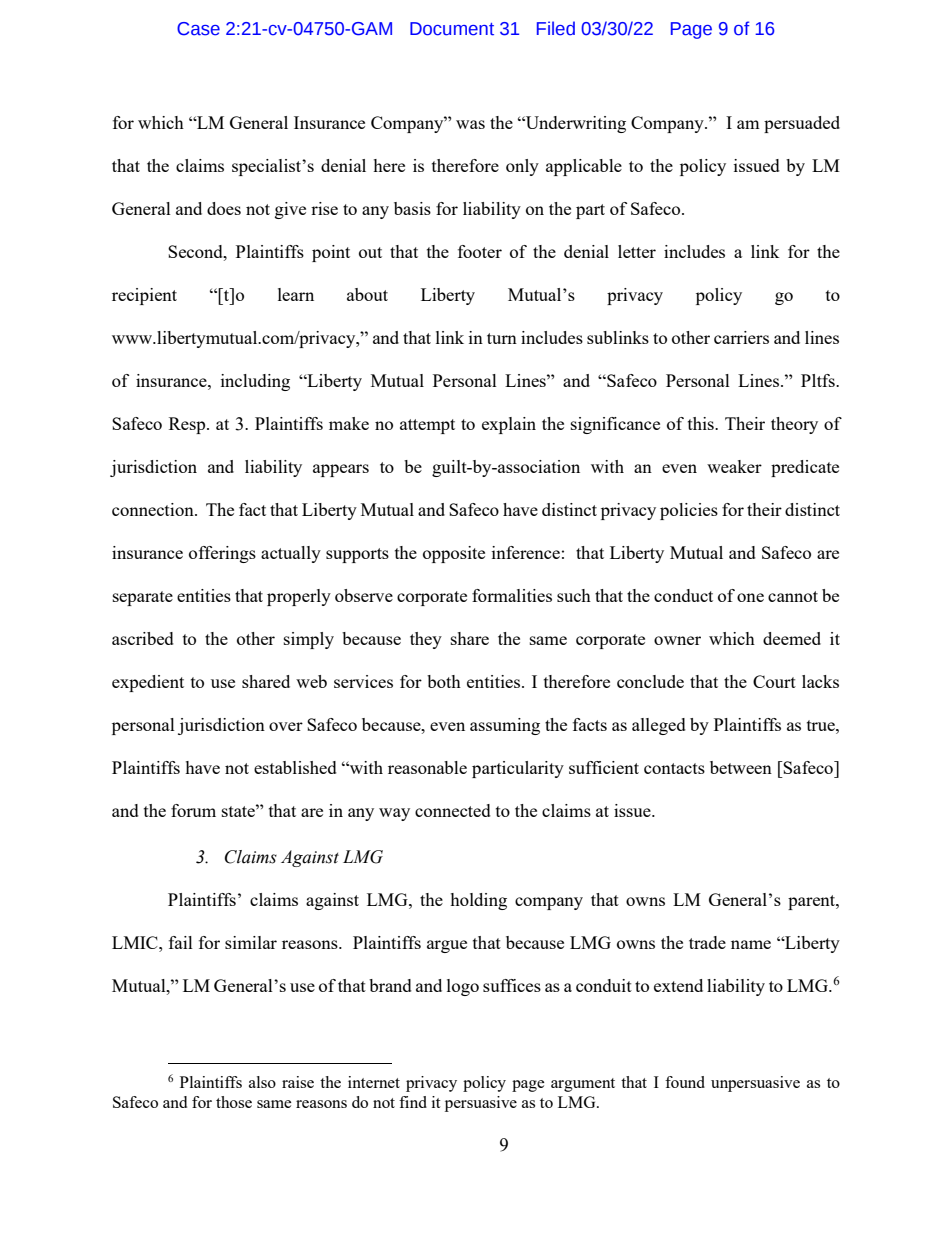 This document has height=1233, width=952. What do you see at coordinates (802, 124) in the document?
I see `persuaded` at bounding box center [802, 124].
